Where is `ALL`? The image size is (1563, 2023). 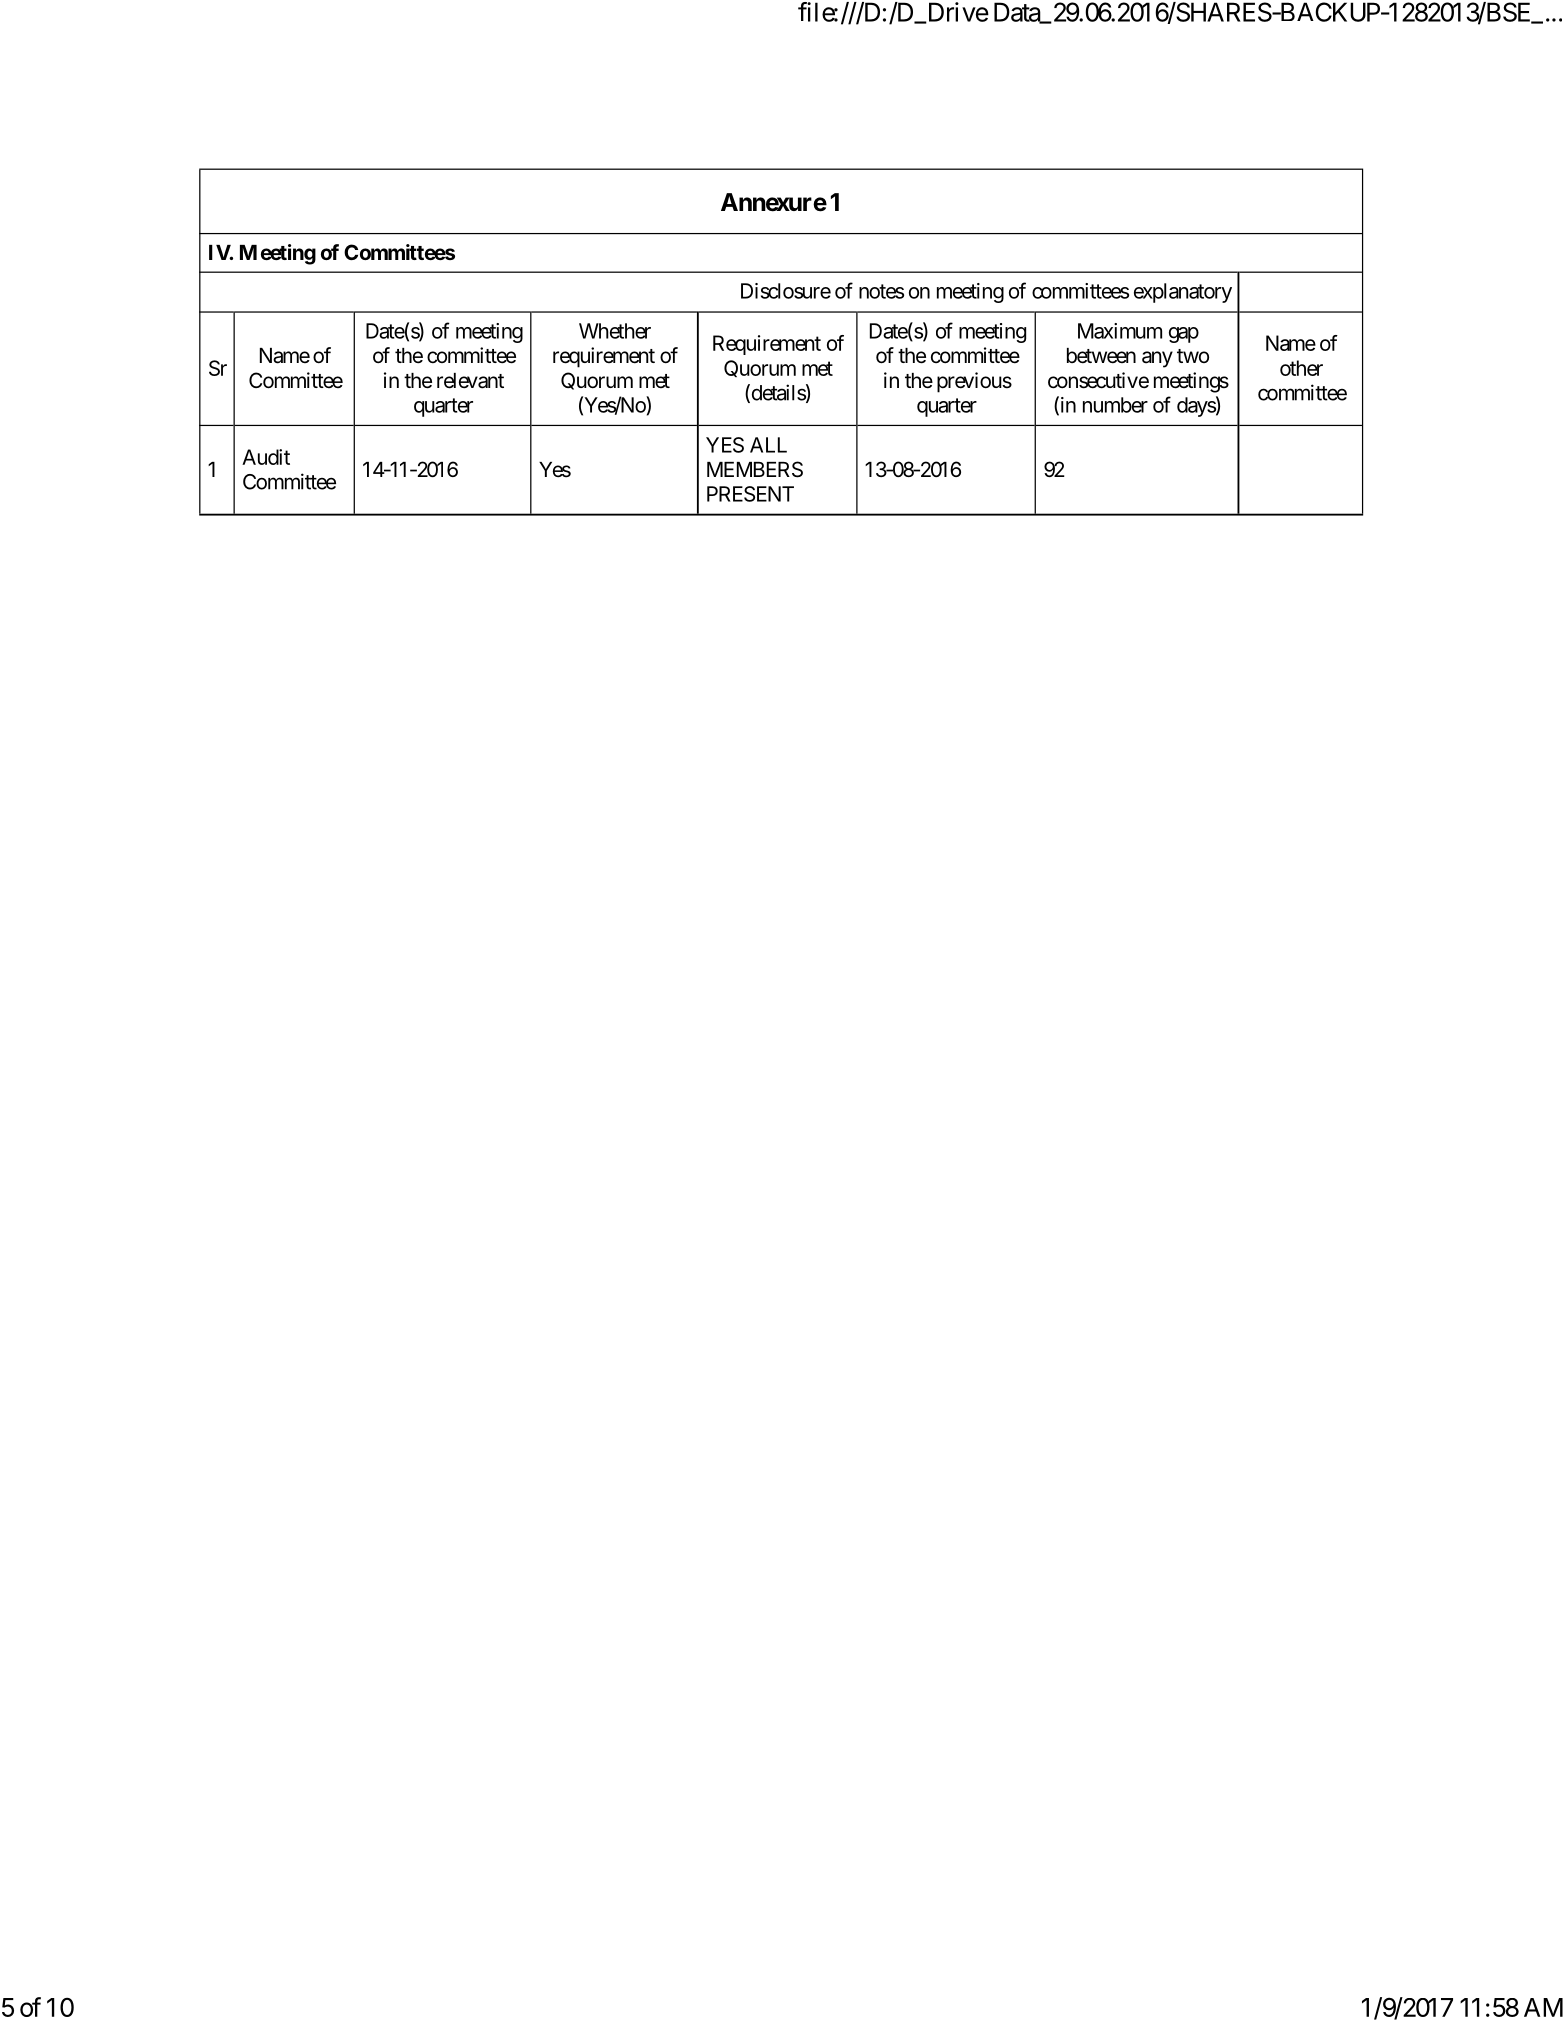 ALL is located at coordinates (768, 445).
